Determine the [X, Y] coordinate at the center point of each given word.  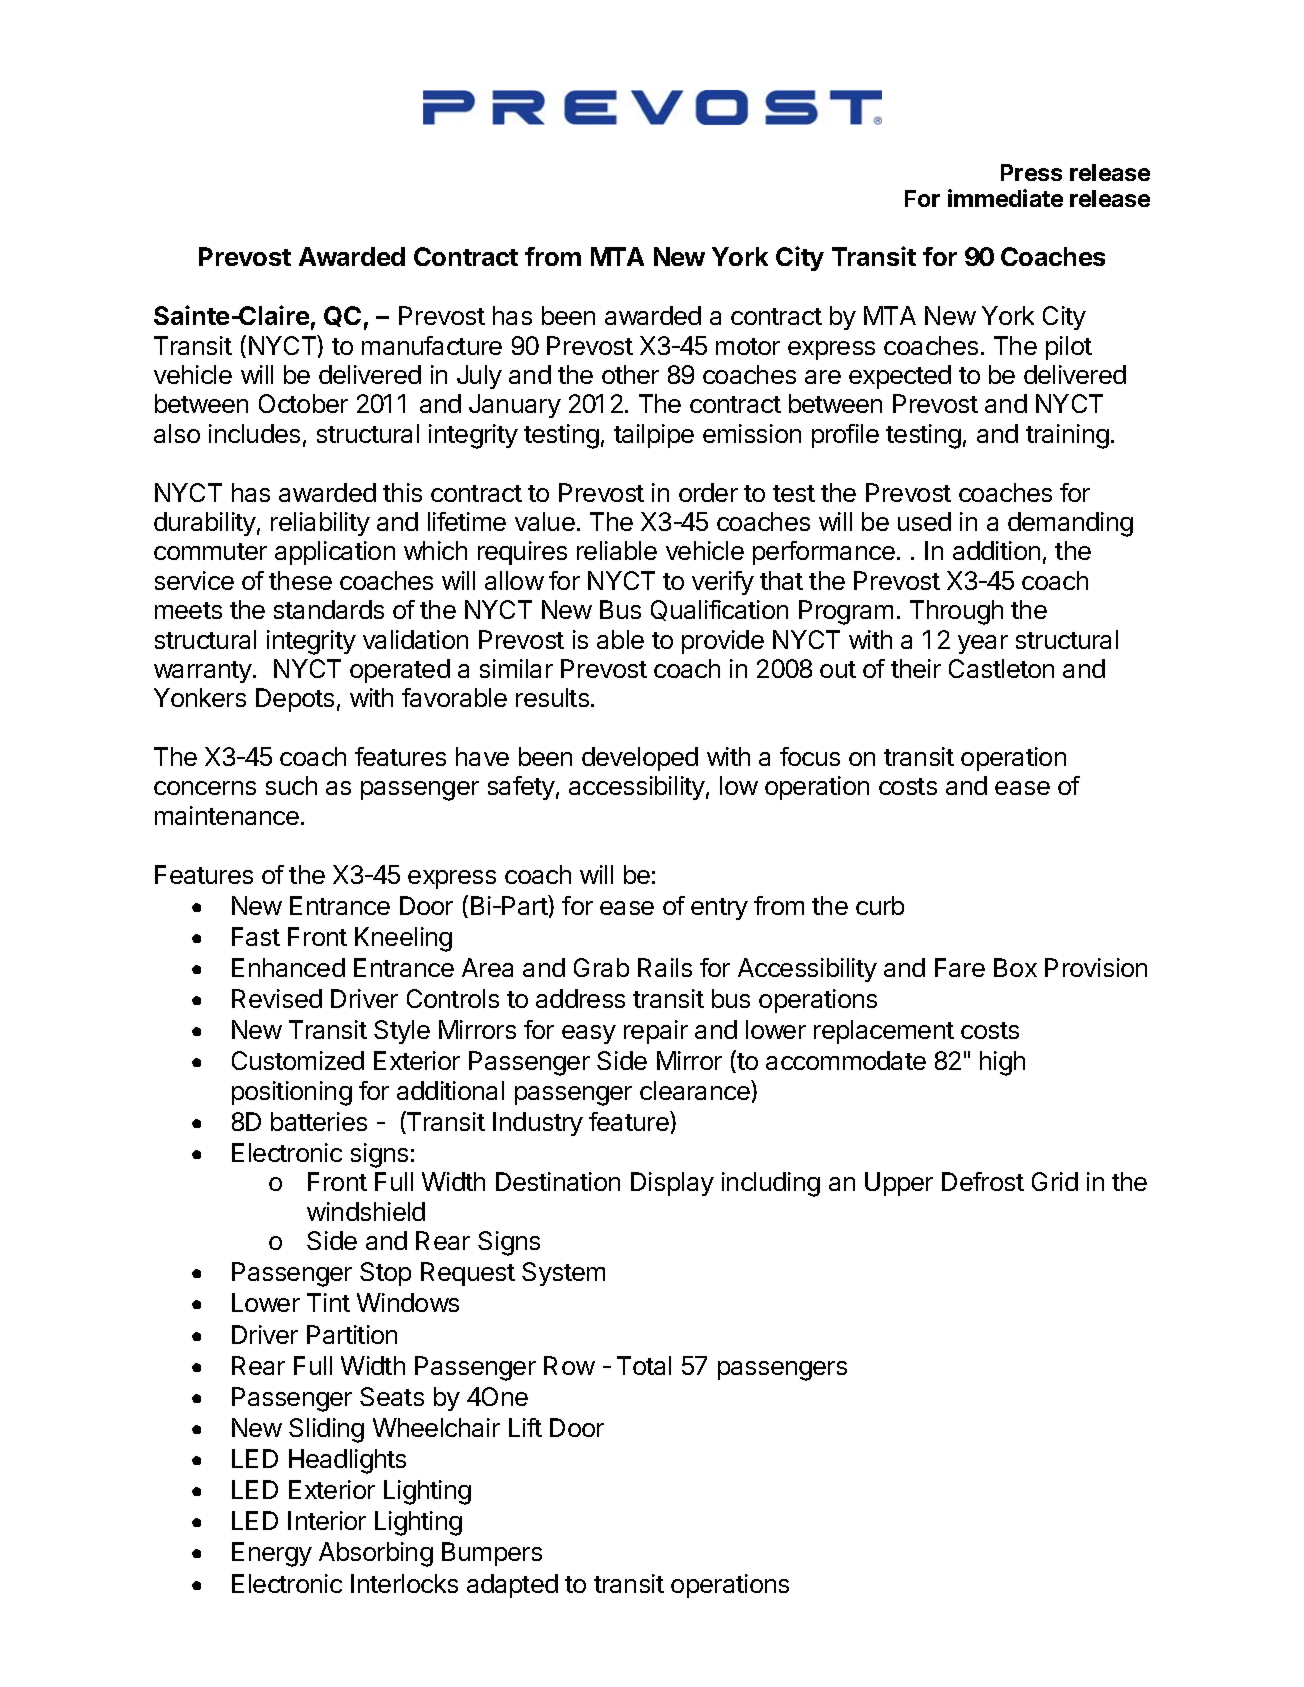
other [630, 374]
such [291, 785]
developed [640, 759]
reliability [320, 524]
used [924, 521]
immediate [1005, 198]
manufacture [432, 345]
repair [656, 1032]
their [916, 668]
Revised [277, 998]
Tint [328, 1302]
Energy [272, 1554]
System [563, 1274]
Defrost [983, 1181]
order [708, 492]
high [1002, 1063]
